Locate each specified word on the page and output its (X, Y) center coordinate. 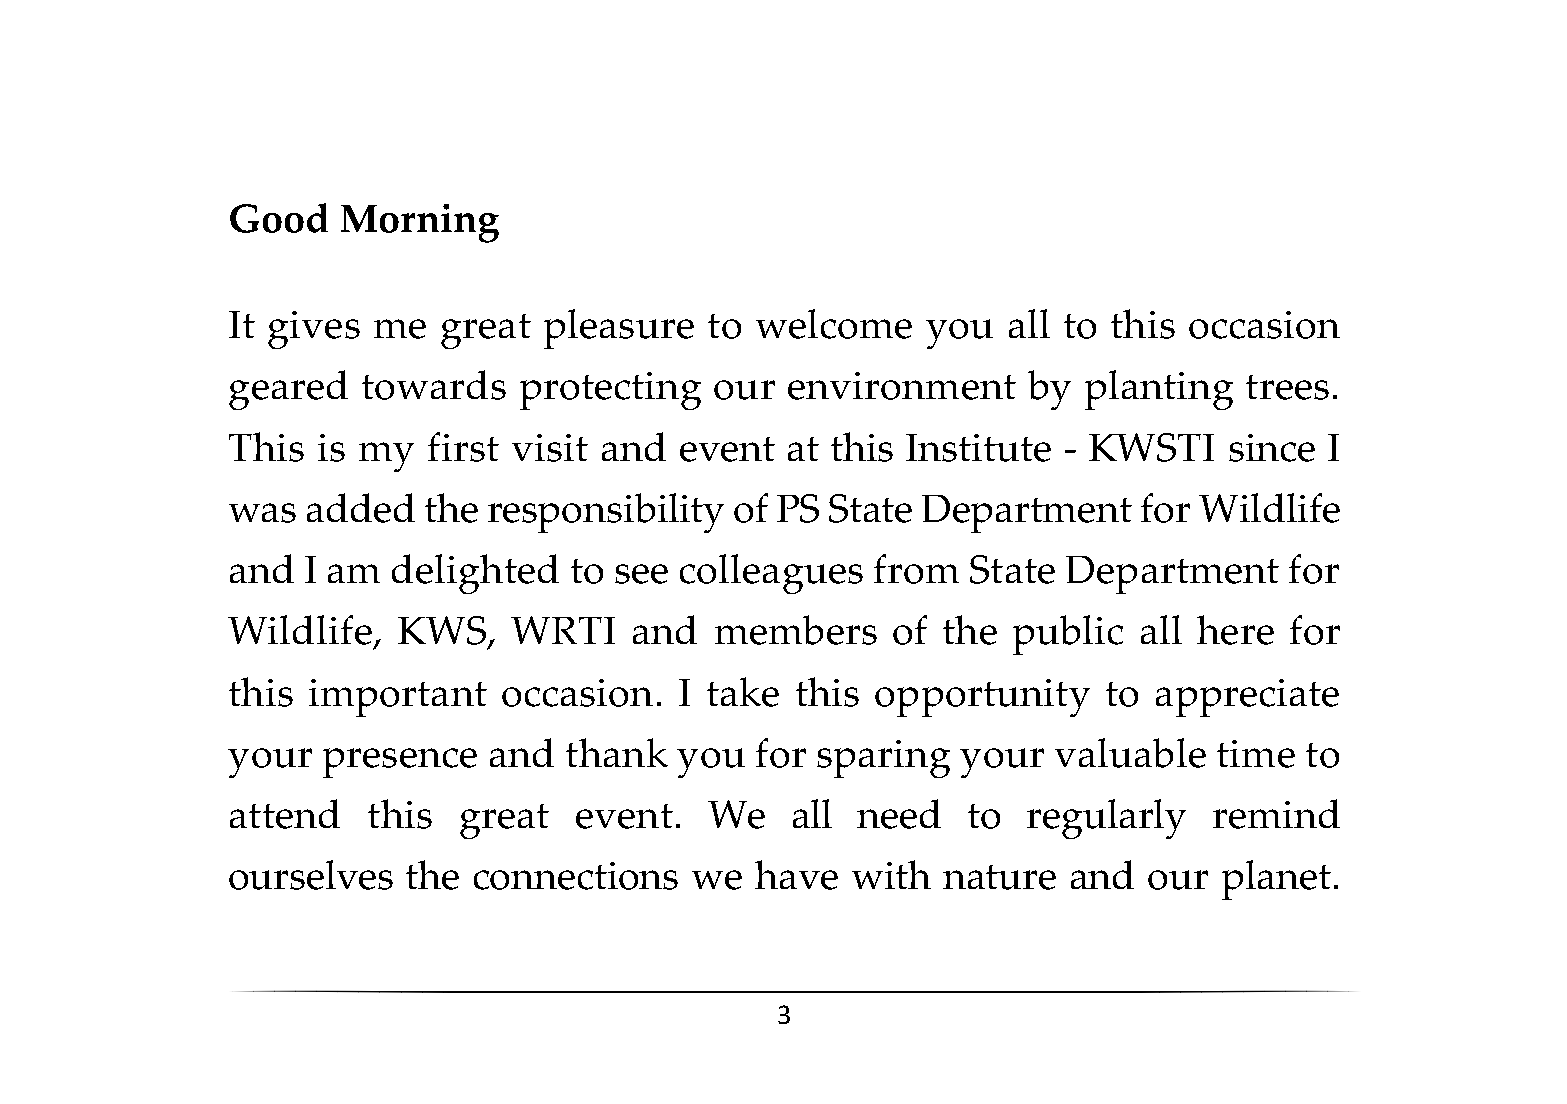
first (463, 447)
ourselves (311, 875)
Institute (978, 448)
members (796, 630)
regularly (1106, 819)
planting (1159, 390)
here (1235, 630)
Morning (420, 223)
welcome (834, 324)
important (398, 698)
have (796, 875)
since (1272, 448)
